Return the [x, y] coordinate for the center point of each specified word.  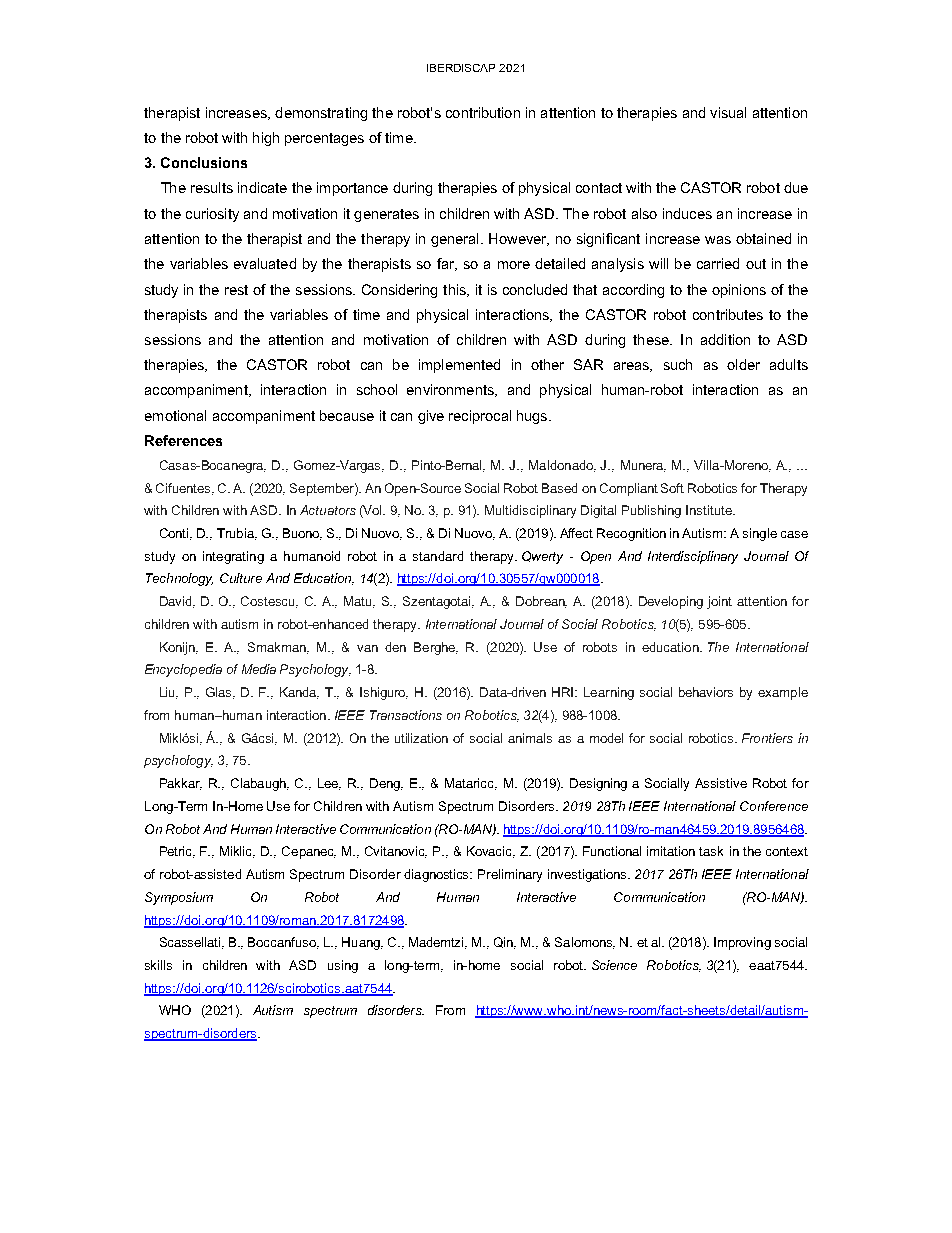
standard [438, 556]
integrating [233, 557]
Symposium [179, 898]
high [266, 139]
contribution [483, 112]
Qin [505, 943]
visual [728, 112]
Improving [742, 943]
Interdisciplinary [693, 557]
